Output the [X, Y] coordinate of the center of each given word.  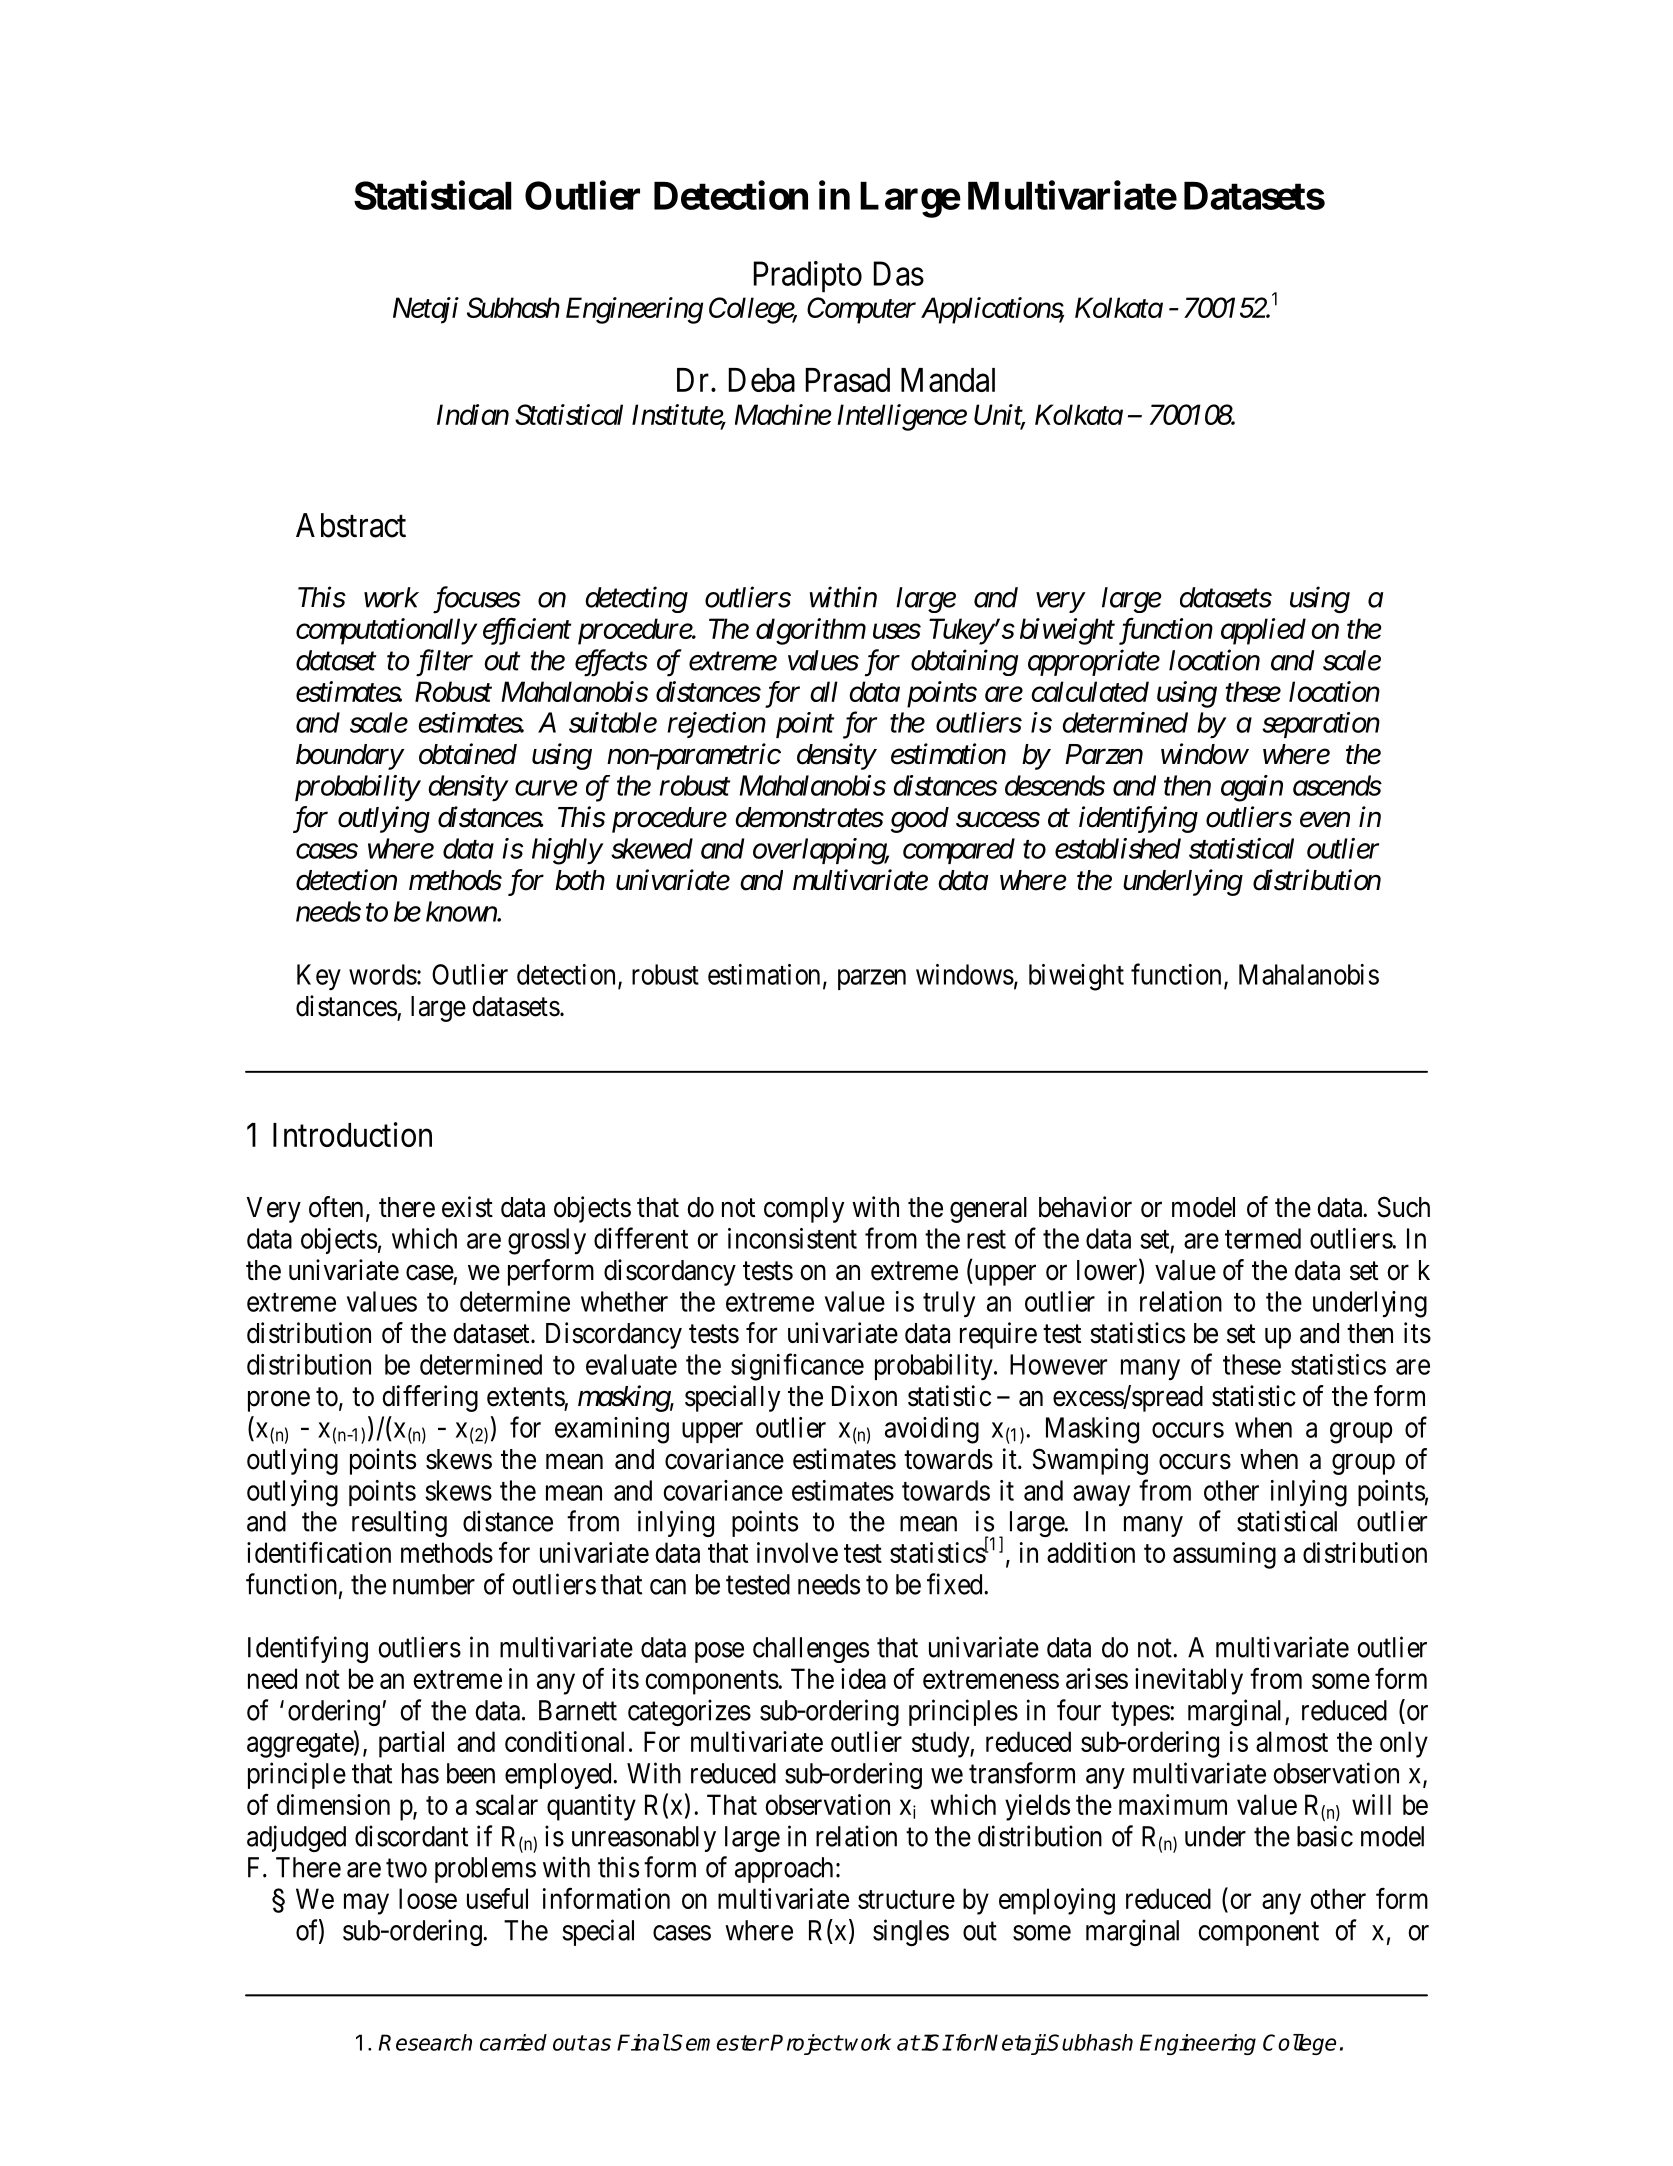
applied [1263, 631]
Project [806, 2044]
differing [430, 1398]
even [1325, 820]
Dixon [864, 1396]
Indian [473, 414]
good [920, 820]
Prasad [848, 380]
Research [425, 2042]
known [462, 911]
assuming [1224, 1555]
